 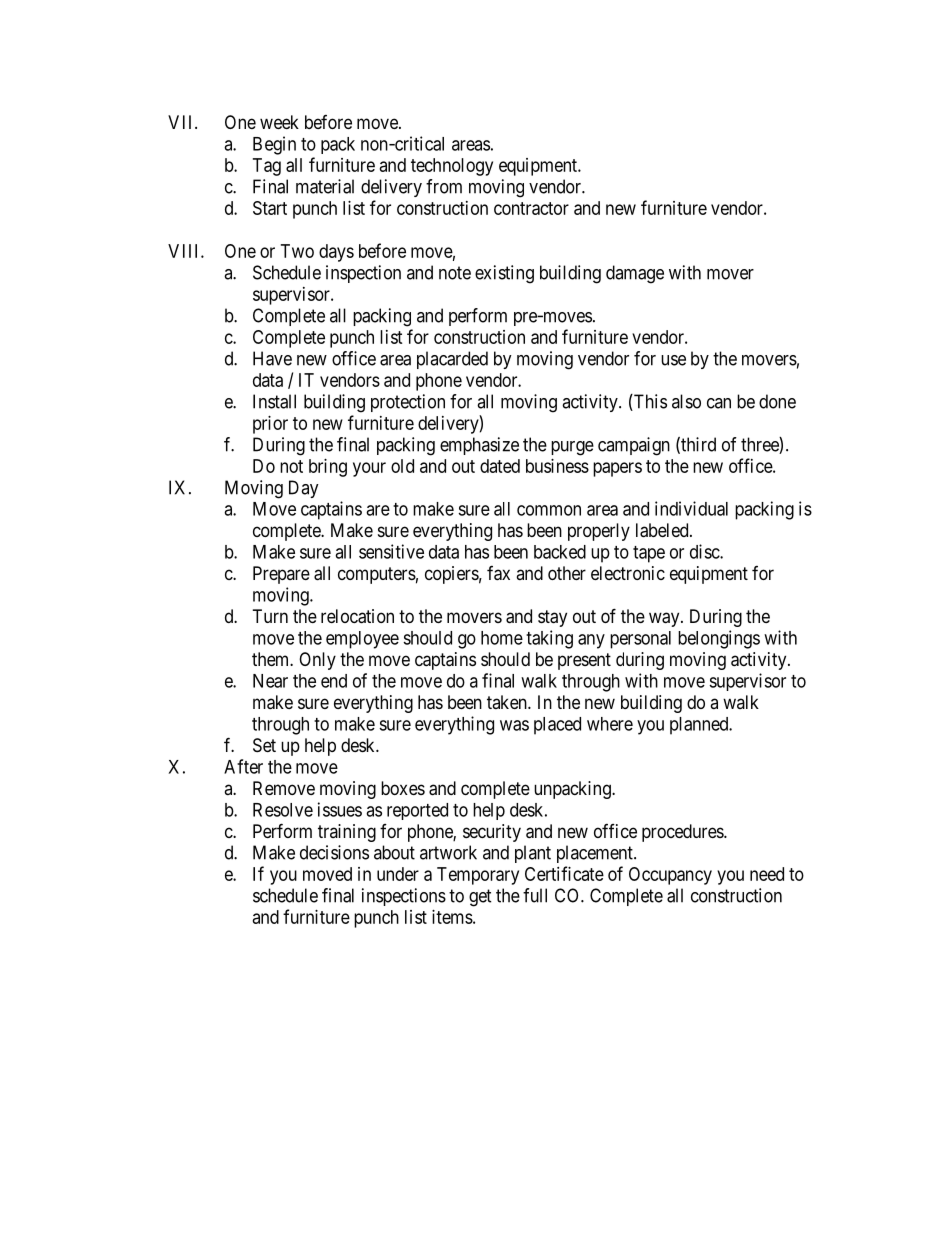 I want to click on decisions, so click(x=334, y=852).
